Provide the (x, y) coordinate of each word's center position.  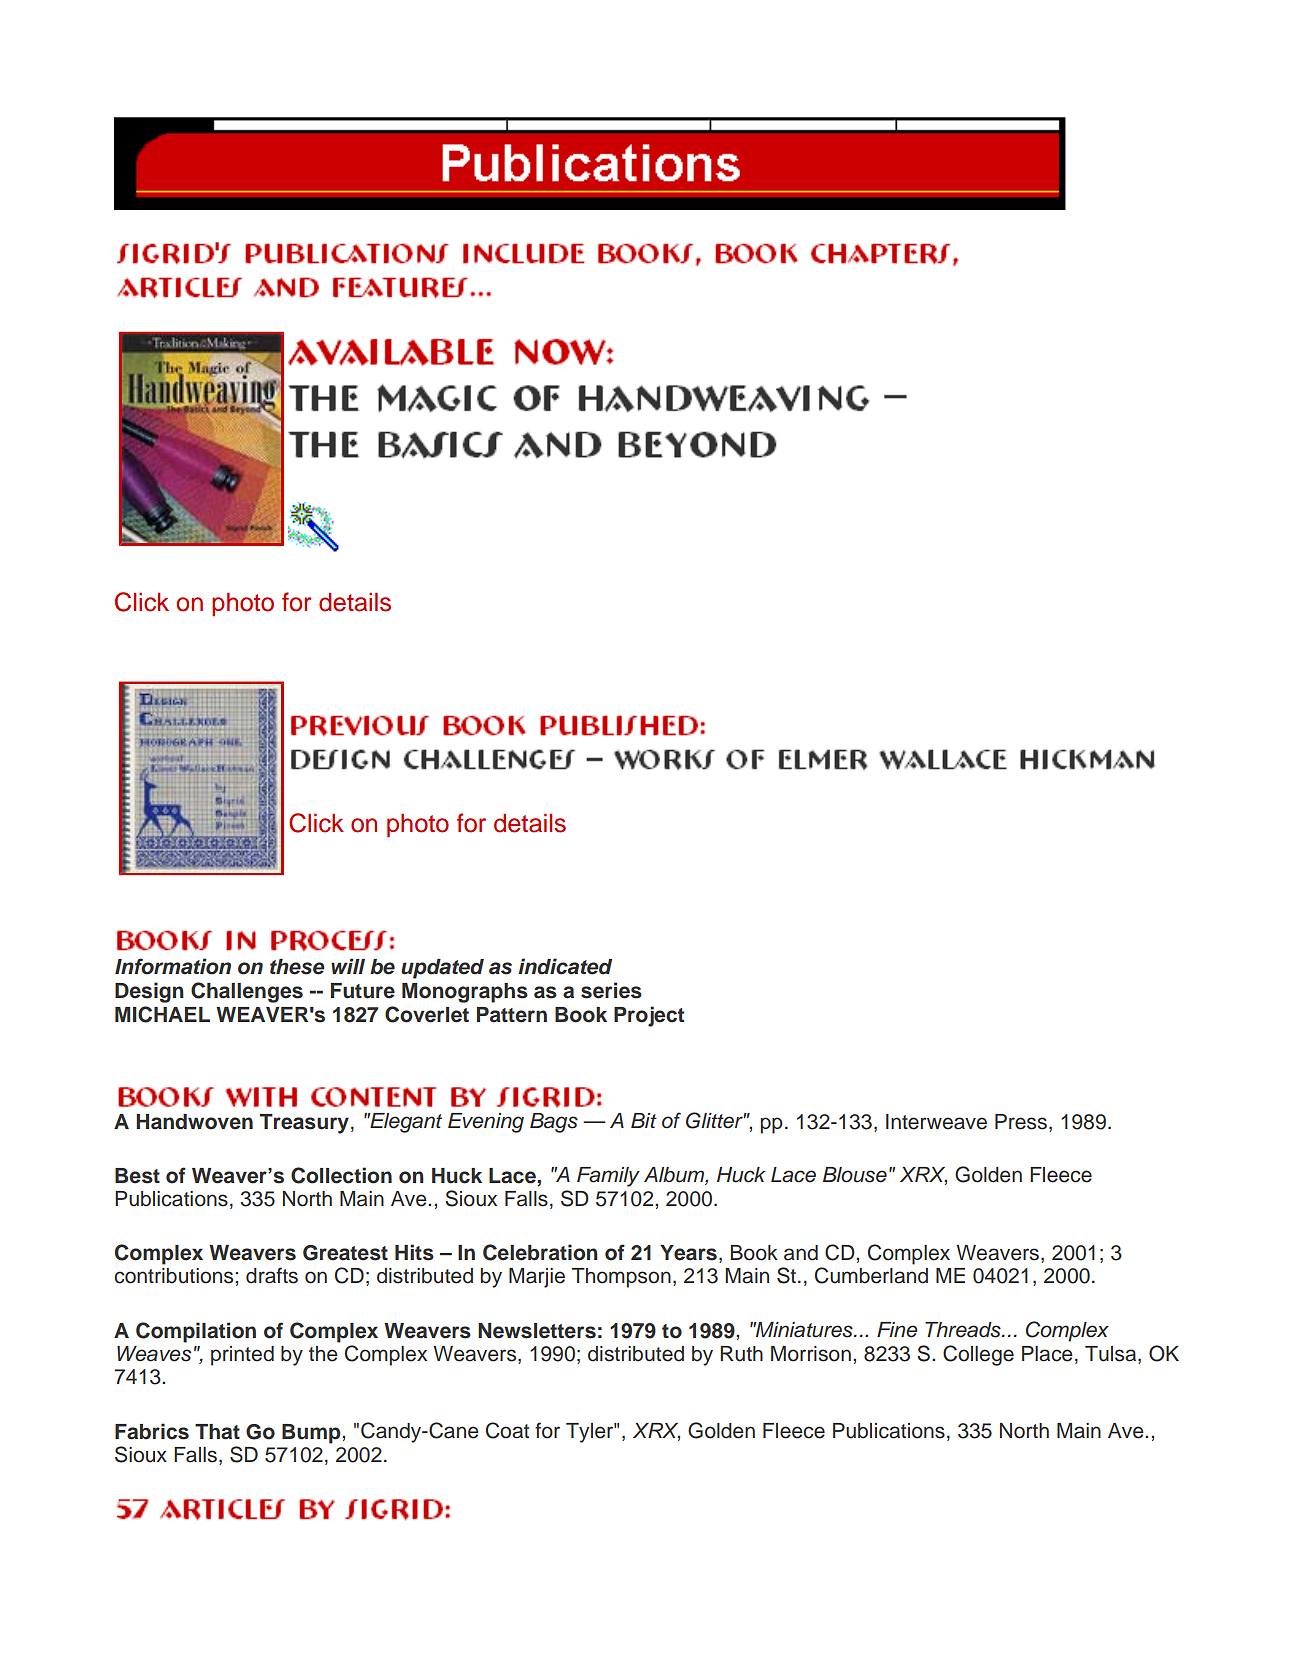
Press (1022, 1122)
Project (649, 1016)
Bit (644, 1120)
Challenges (247, 992)
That (217, 1432)
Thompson (621, 1278)
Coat (507, 1430)
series (611, 990)
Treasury (304, 1124)
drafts (272, 1275)
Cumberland (871, 1275)
